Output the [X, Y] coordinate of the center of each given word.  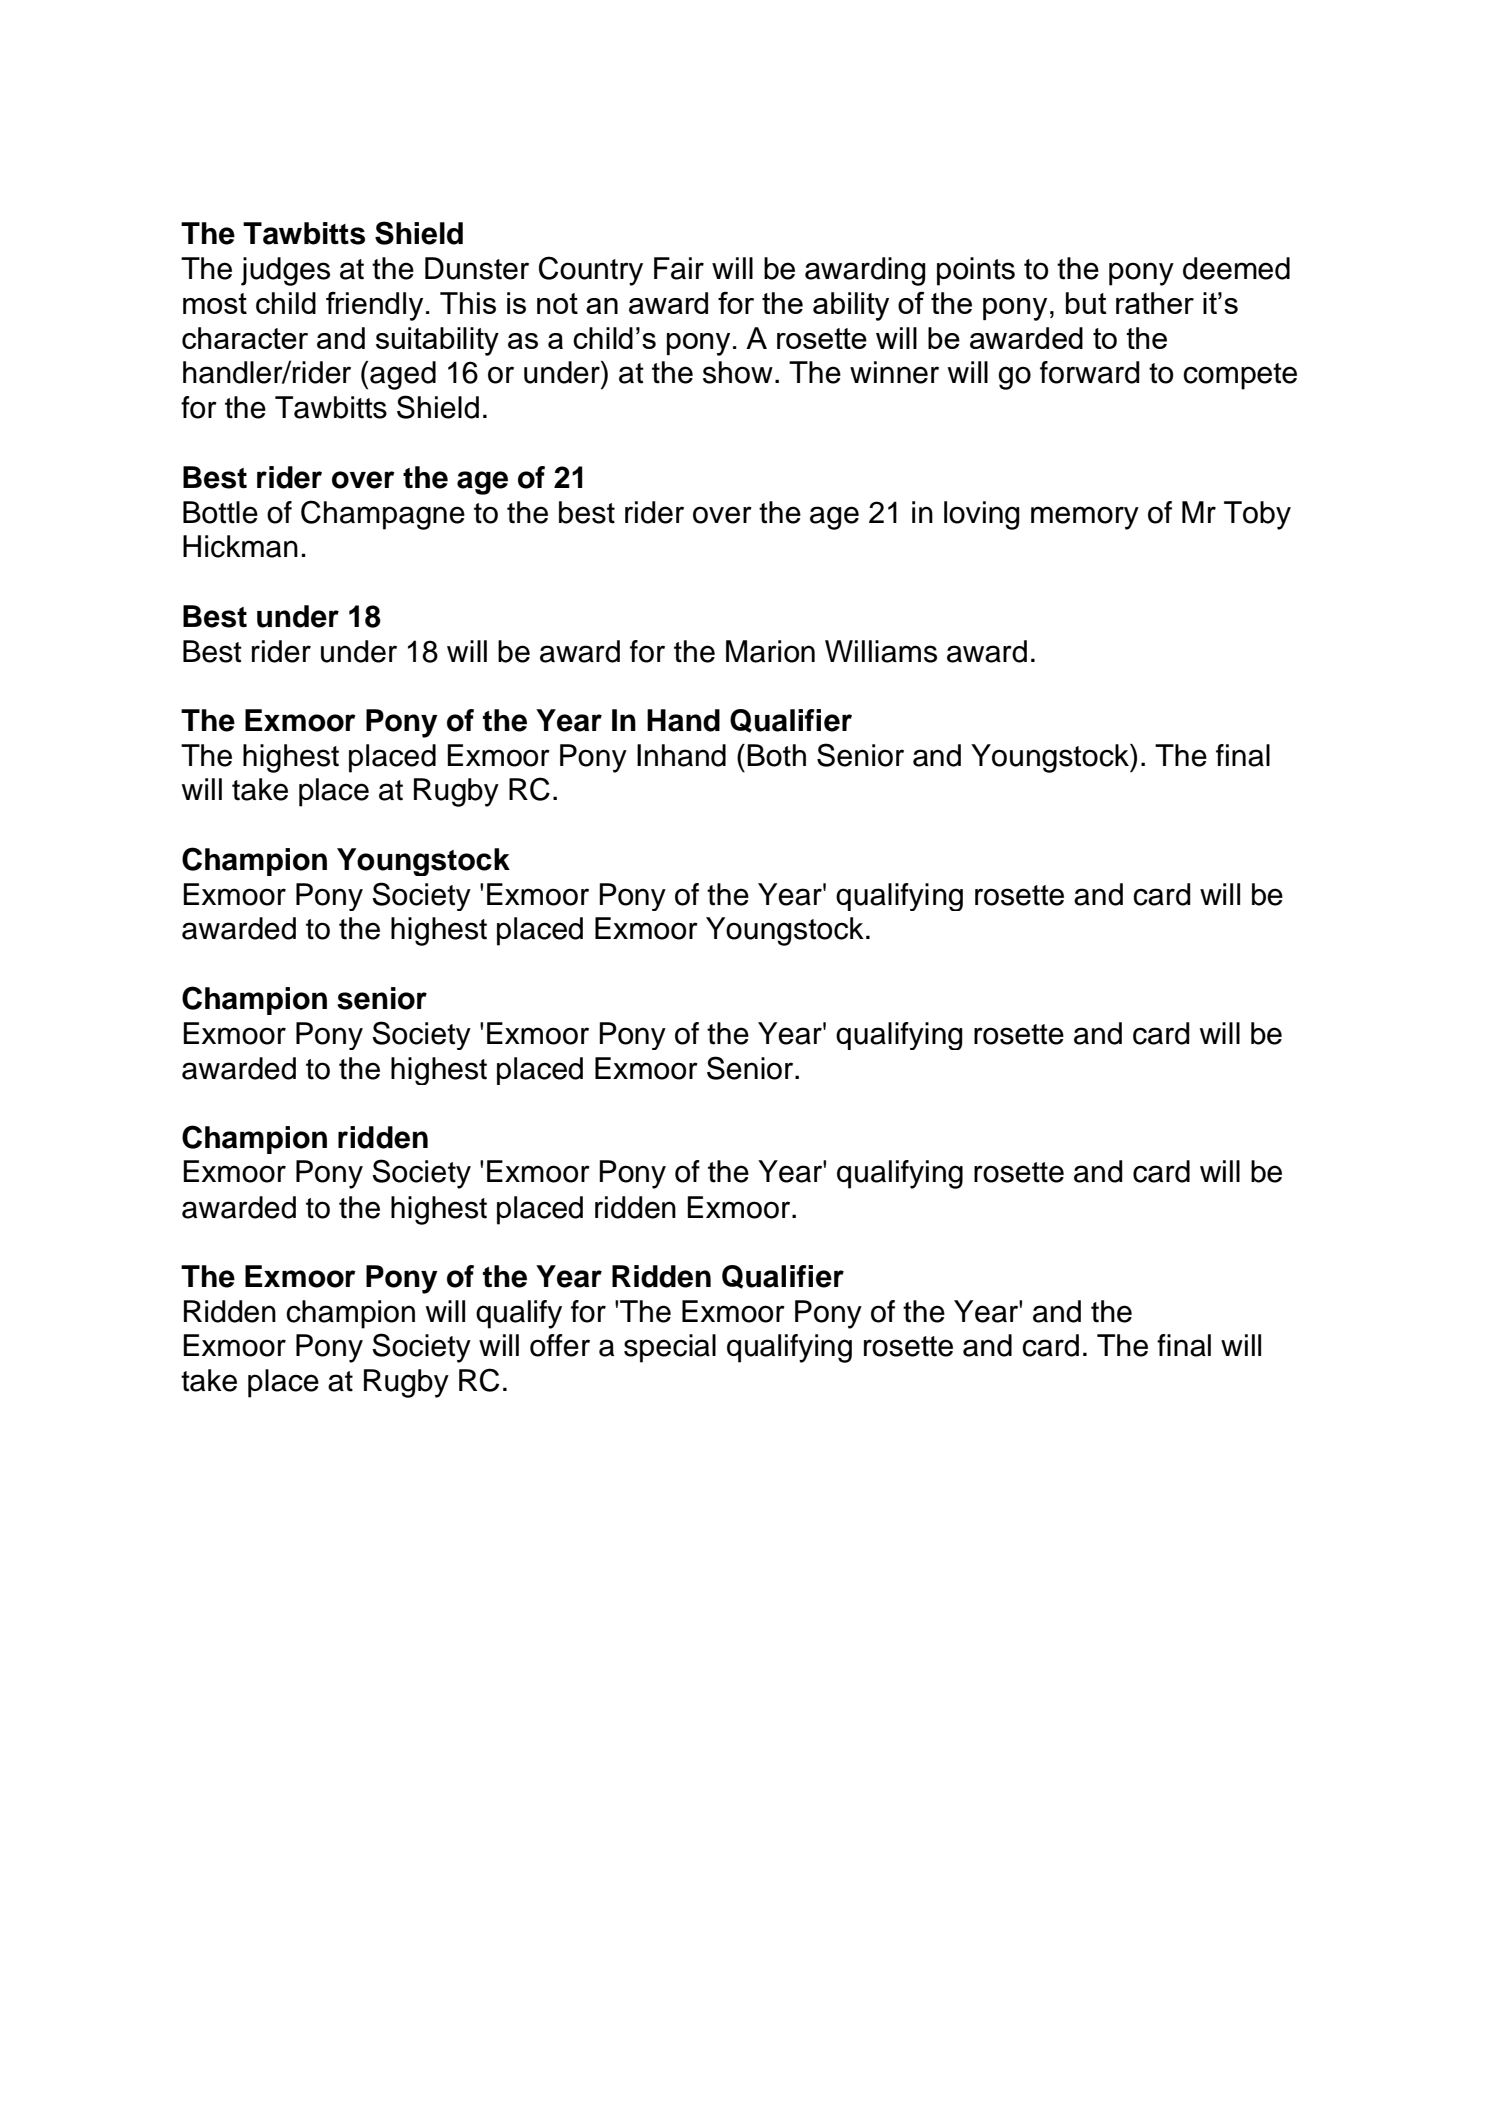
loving [982, 515]
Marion [770, 651]
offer [560, 1345]
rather [1155, 303]
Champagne [383, 515]
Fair [679, 268]
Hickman [240, 546]
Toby [1257, 515]
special [670, 1348]
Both [776, 755]
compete [1240, 376]
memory [1085, 518]
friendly [374, 306]
